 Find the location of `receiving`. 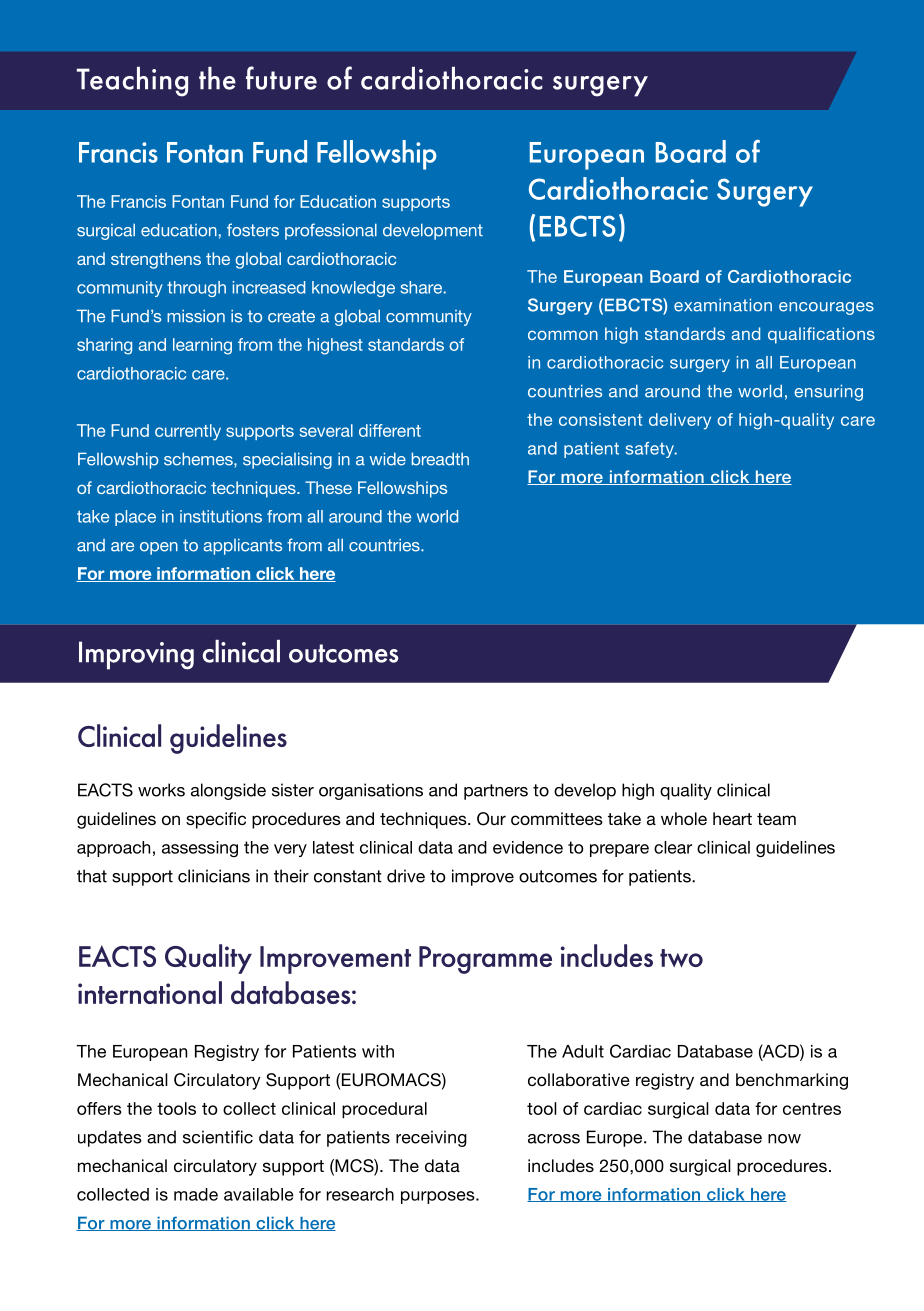

receiving is located at coordinates (431, 1138).
